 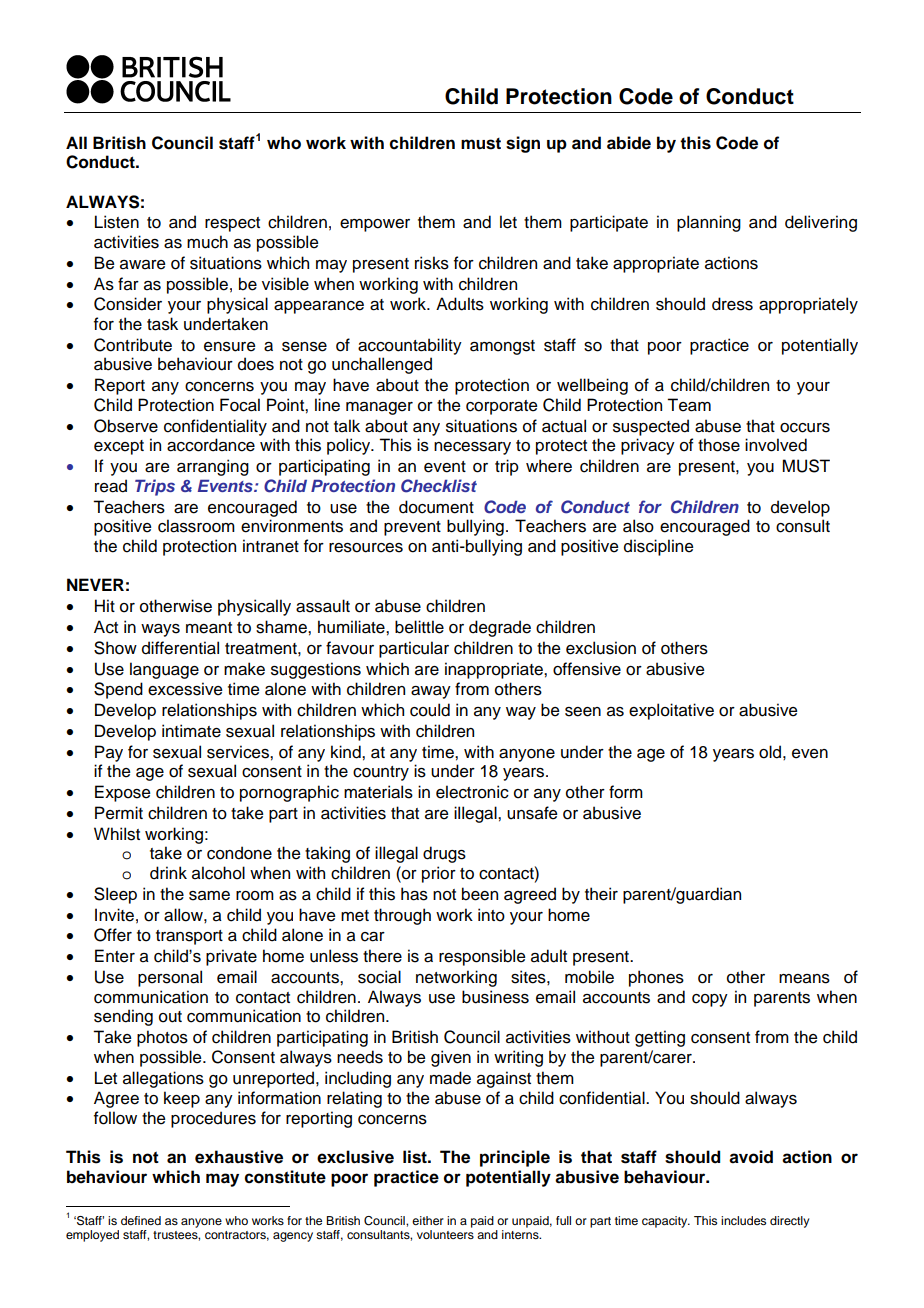 What do you see at coordinates (168, 873) in the document?
I see `drink` at bounding box center [168, 873].
